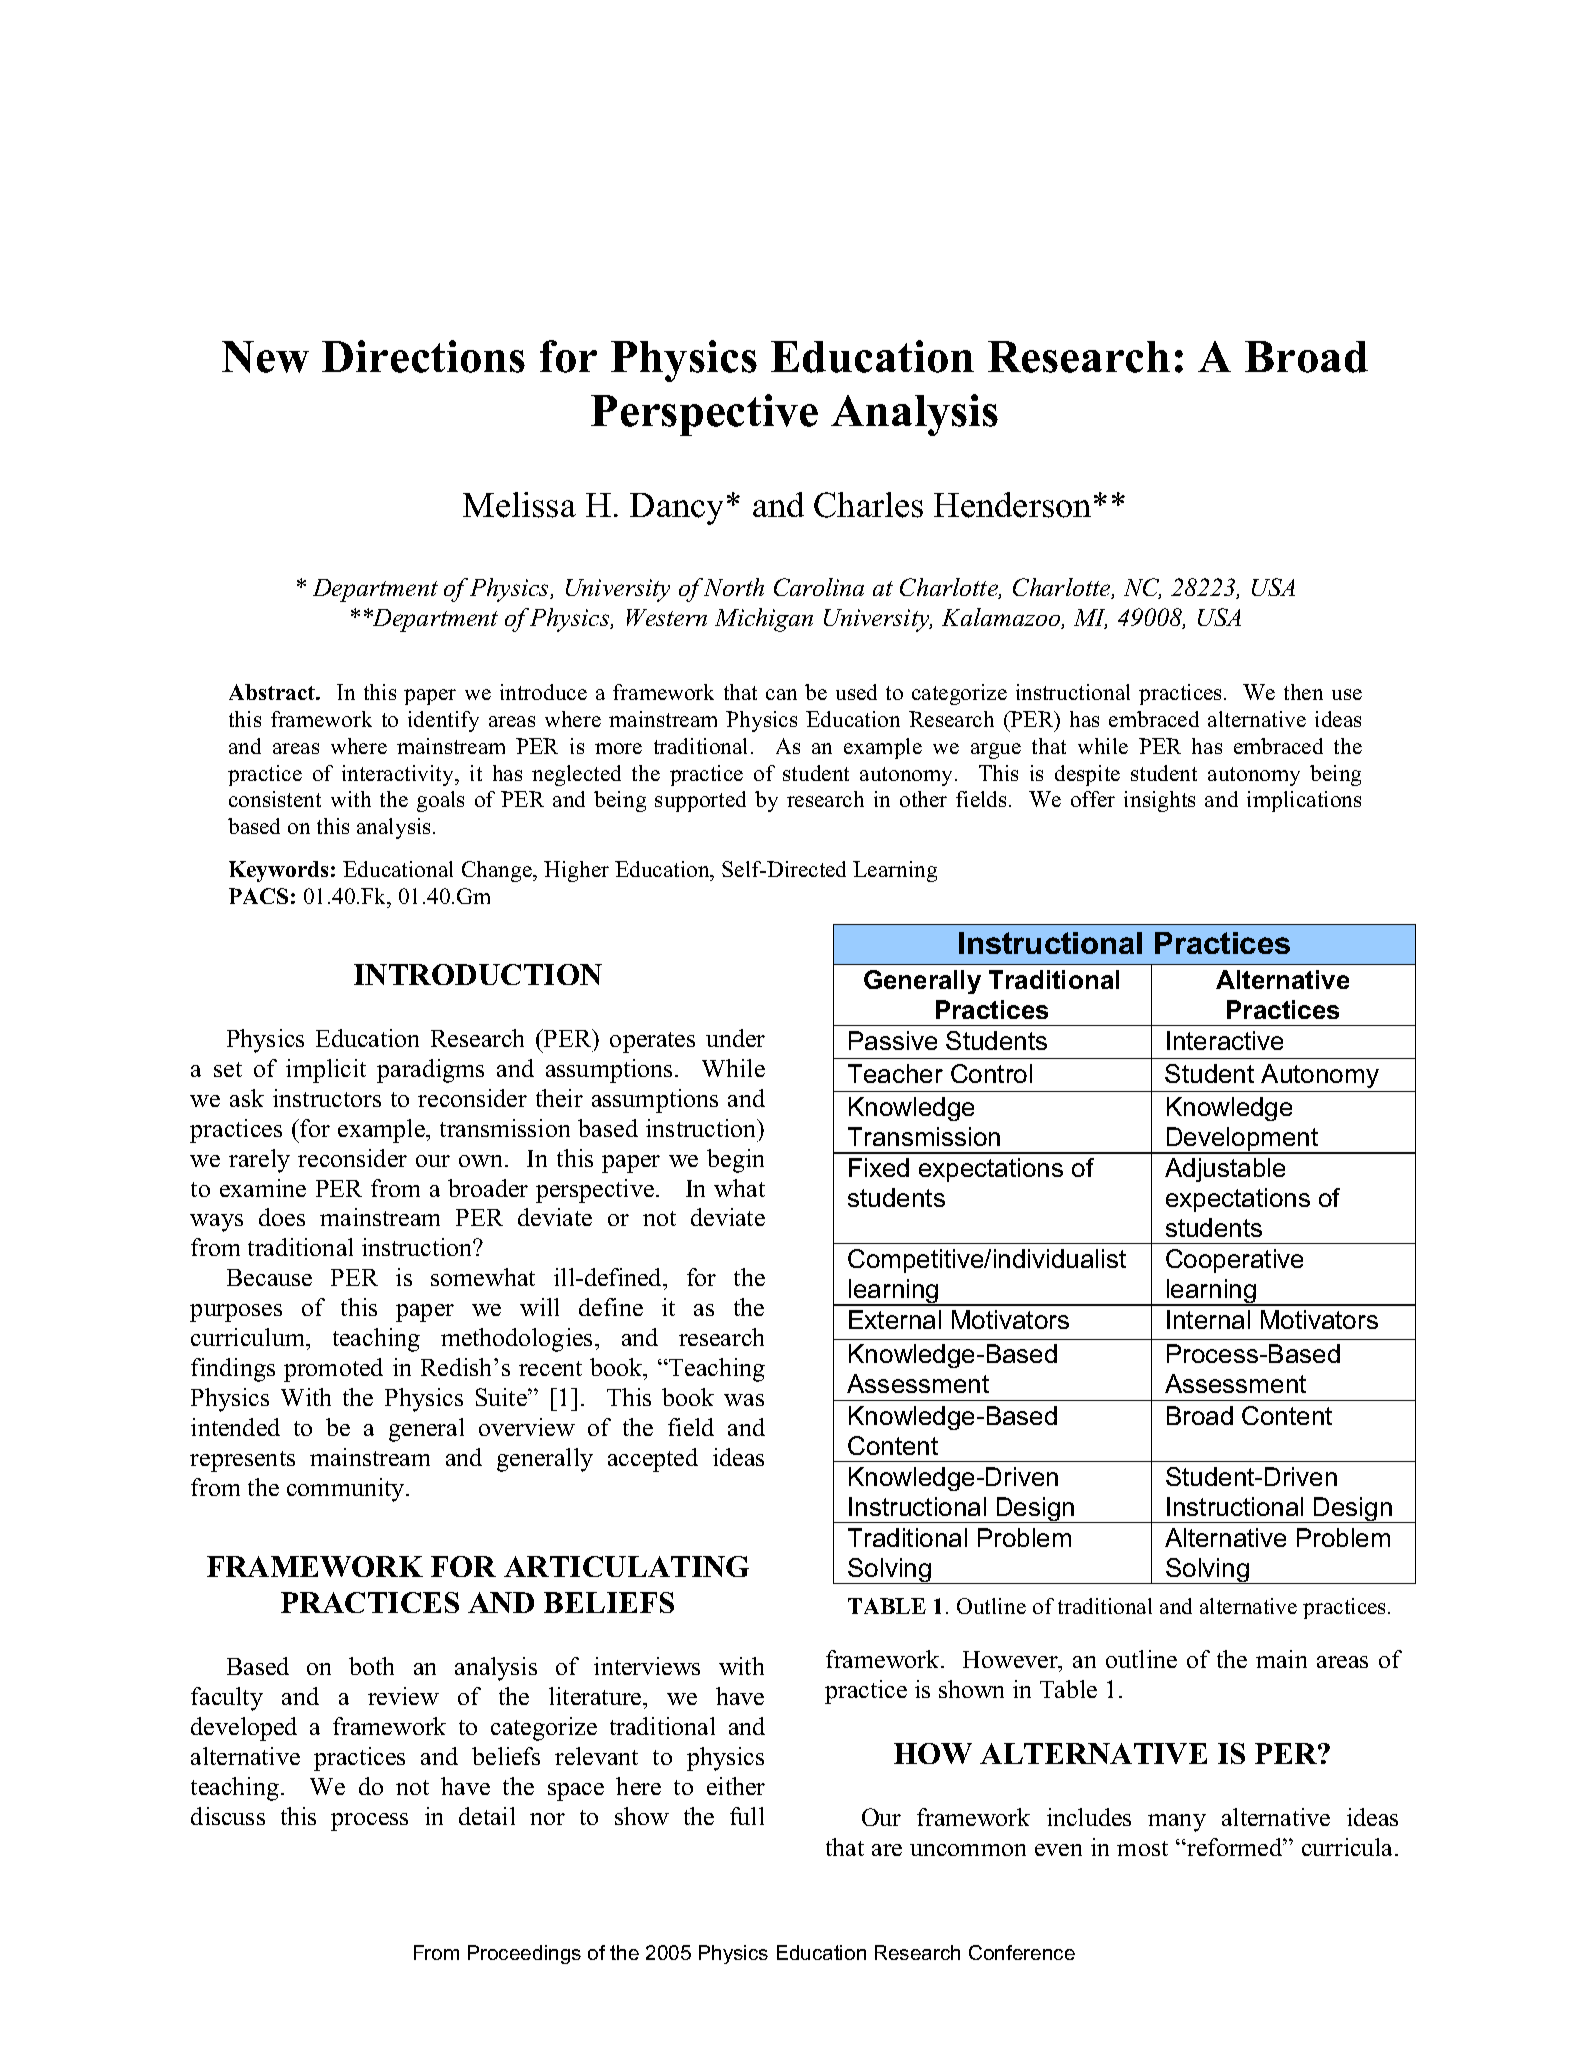  Describe the element at coordinates (423, 356) in the image. I see `Directions` at that location.
